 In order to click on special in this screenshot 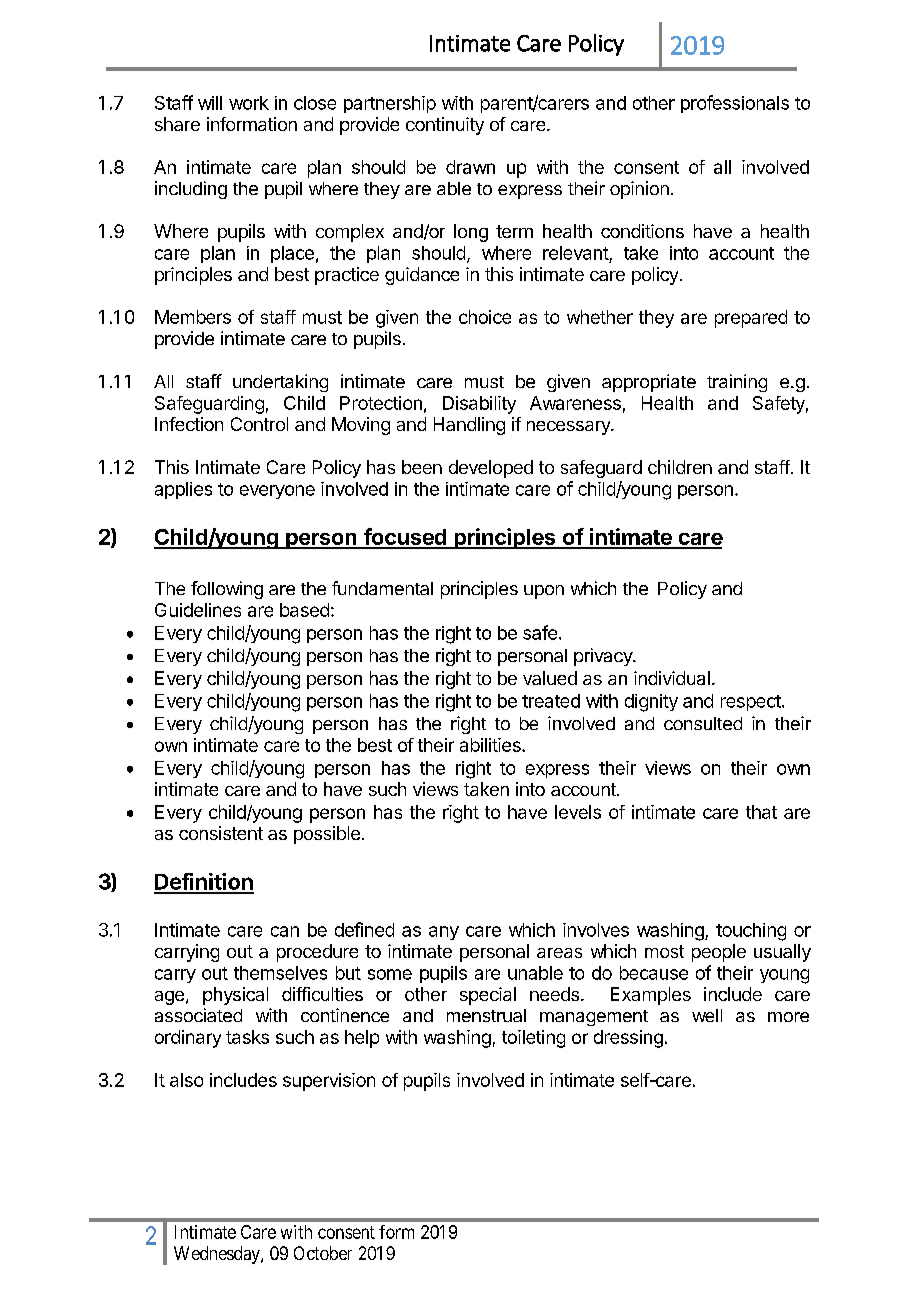, I will do `click(488, 996)`.
